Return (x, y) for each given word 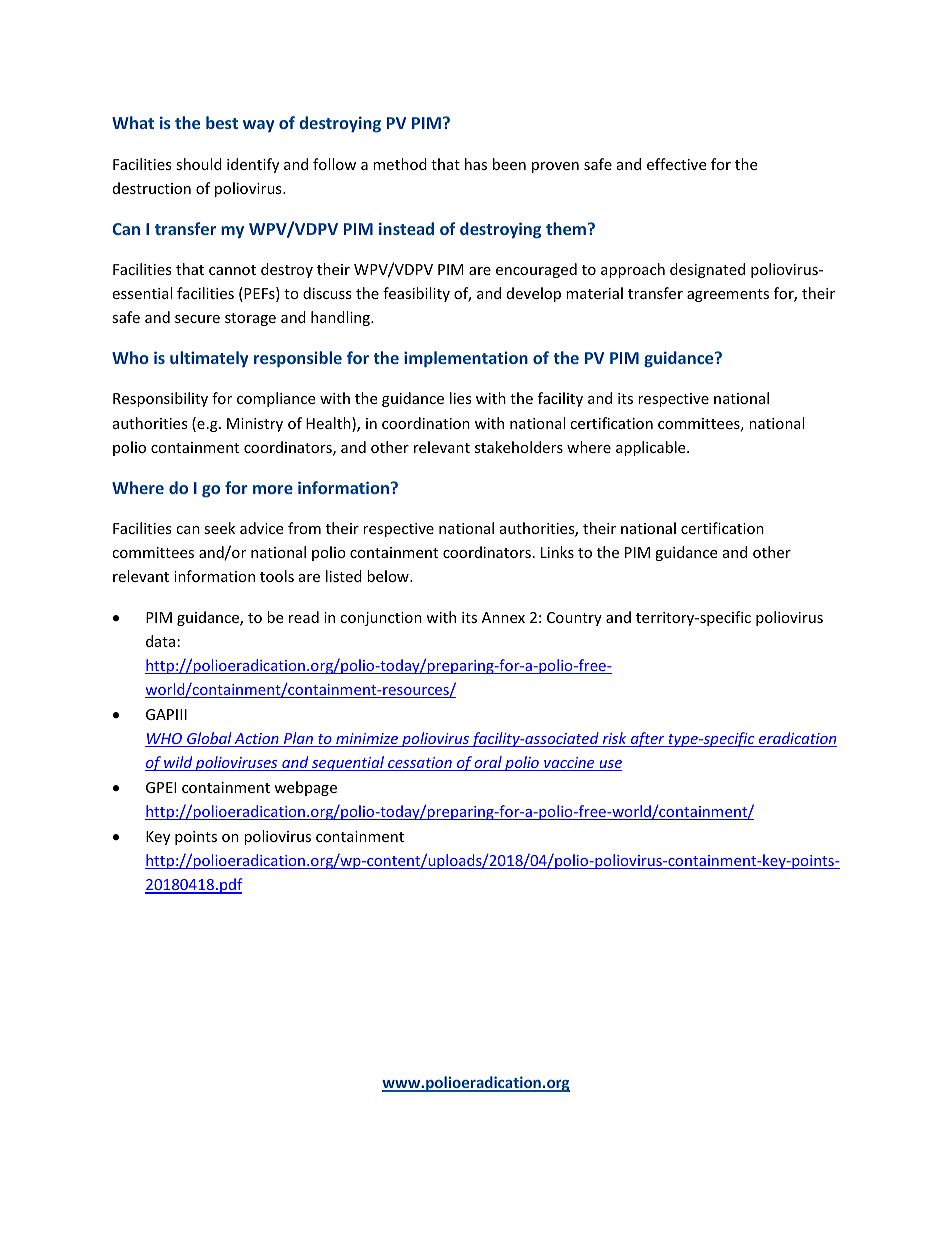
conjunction (381, 619)
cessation (420, 764)
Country (574, 619)
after (648, 739)
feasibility (416, 294)
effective (676, 164)
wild (178, 763)
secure (197, 319)
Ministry (255, 425)
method (400, 164)
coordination (426, 423)
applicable (652, 448)
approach (633, 270)
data (160, 641)
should (199, 164)
